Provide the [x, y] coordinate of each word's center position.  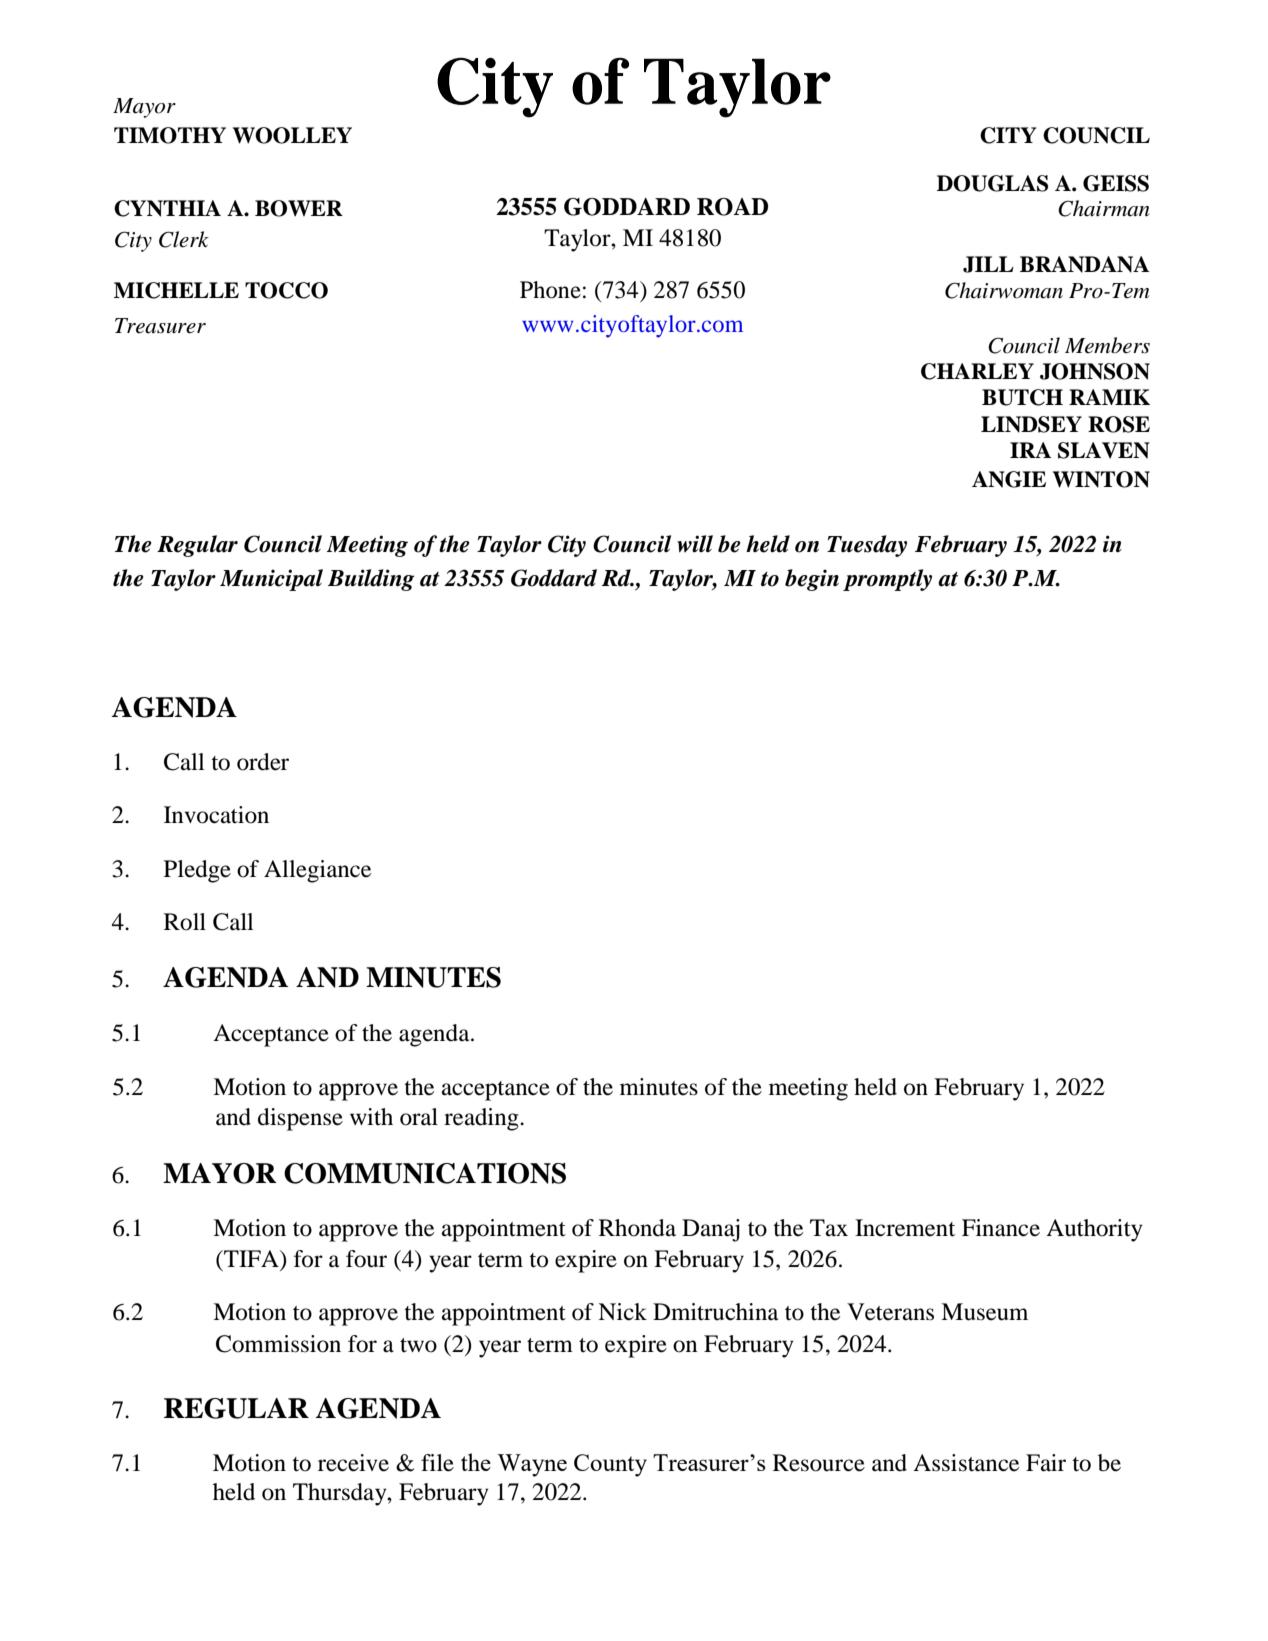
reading [482, 1119]
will [695, 544]
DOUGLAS [992, 183]
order [263, 762]
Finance [1001, 1228]
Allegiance [317, 871]
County [610, 1465]
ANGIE [1009, 479]
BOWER [299, 208]
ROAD [732, 207]
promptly [887, 580]
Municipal [271, 580]
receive [353, 1463]
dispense [300, 1119]
